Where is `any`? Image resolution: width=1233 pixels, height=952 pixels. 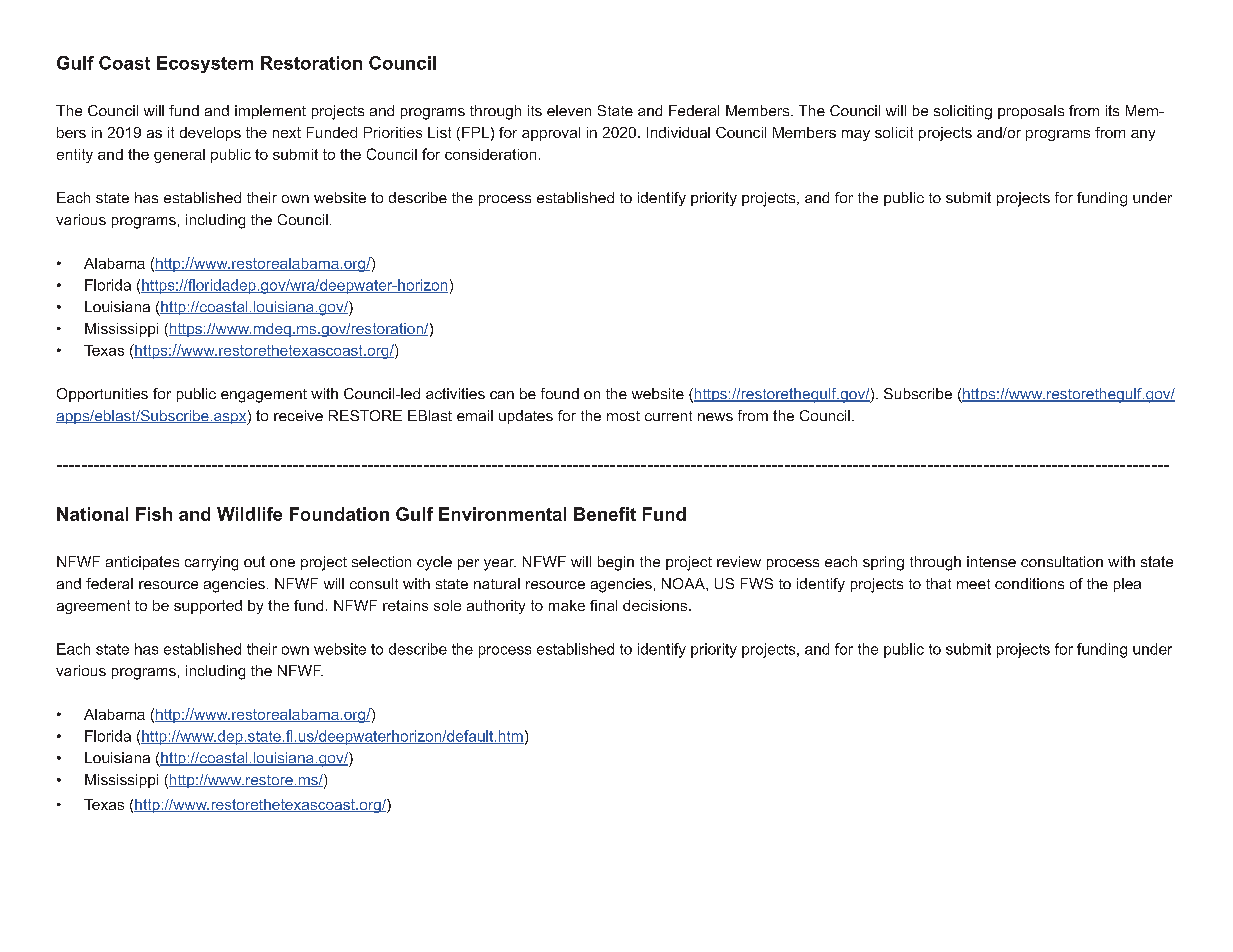 any is located at coordinates (1143, 135).
